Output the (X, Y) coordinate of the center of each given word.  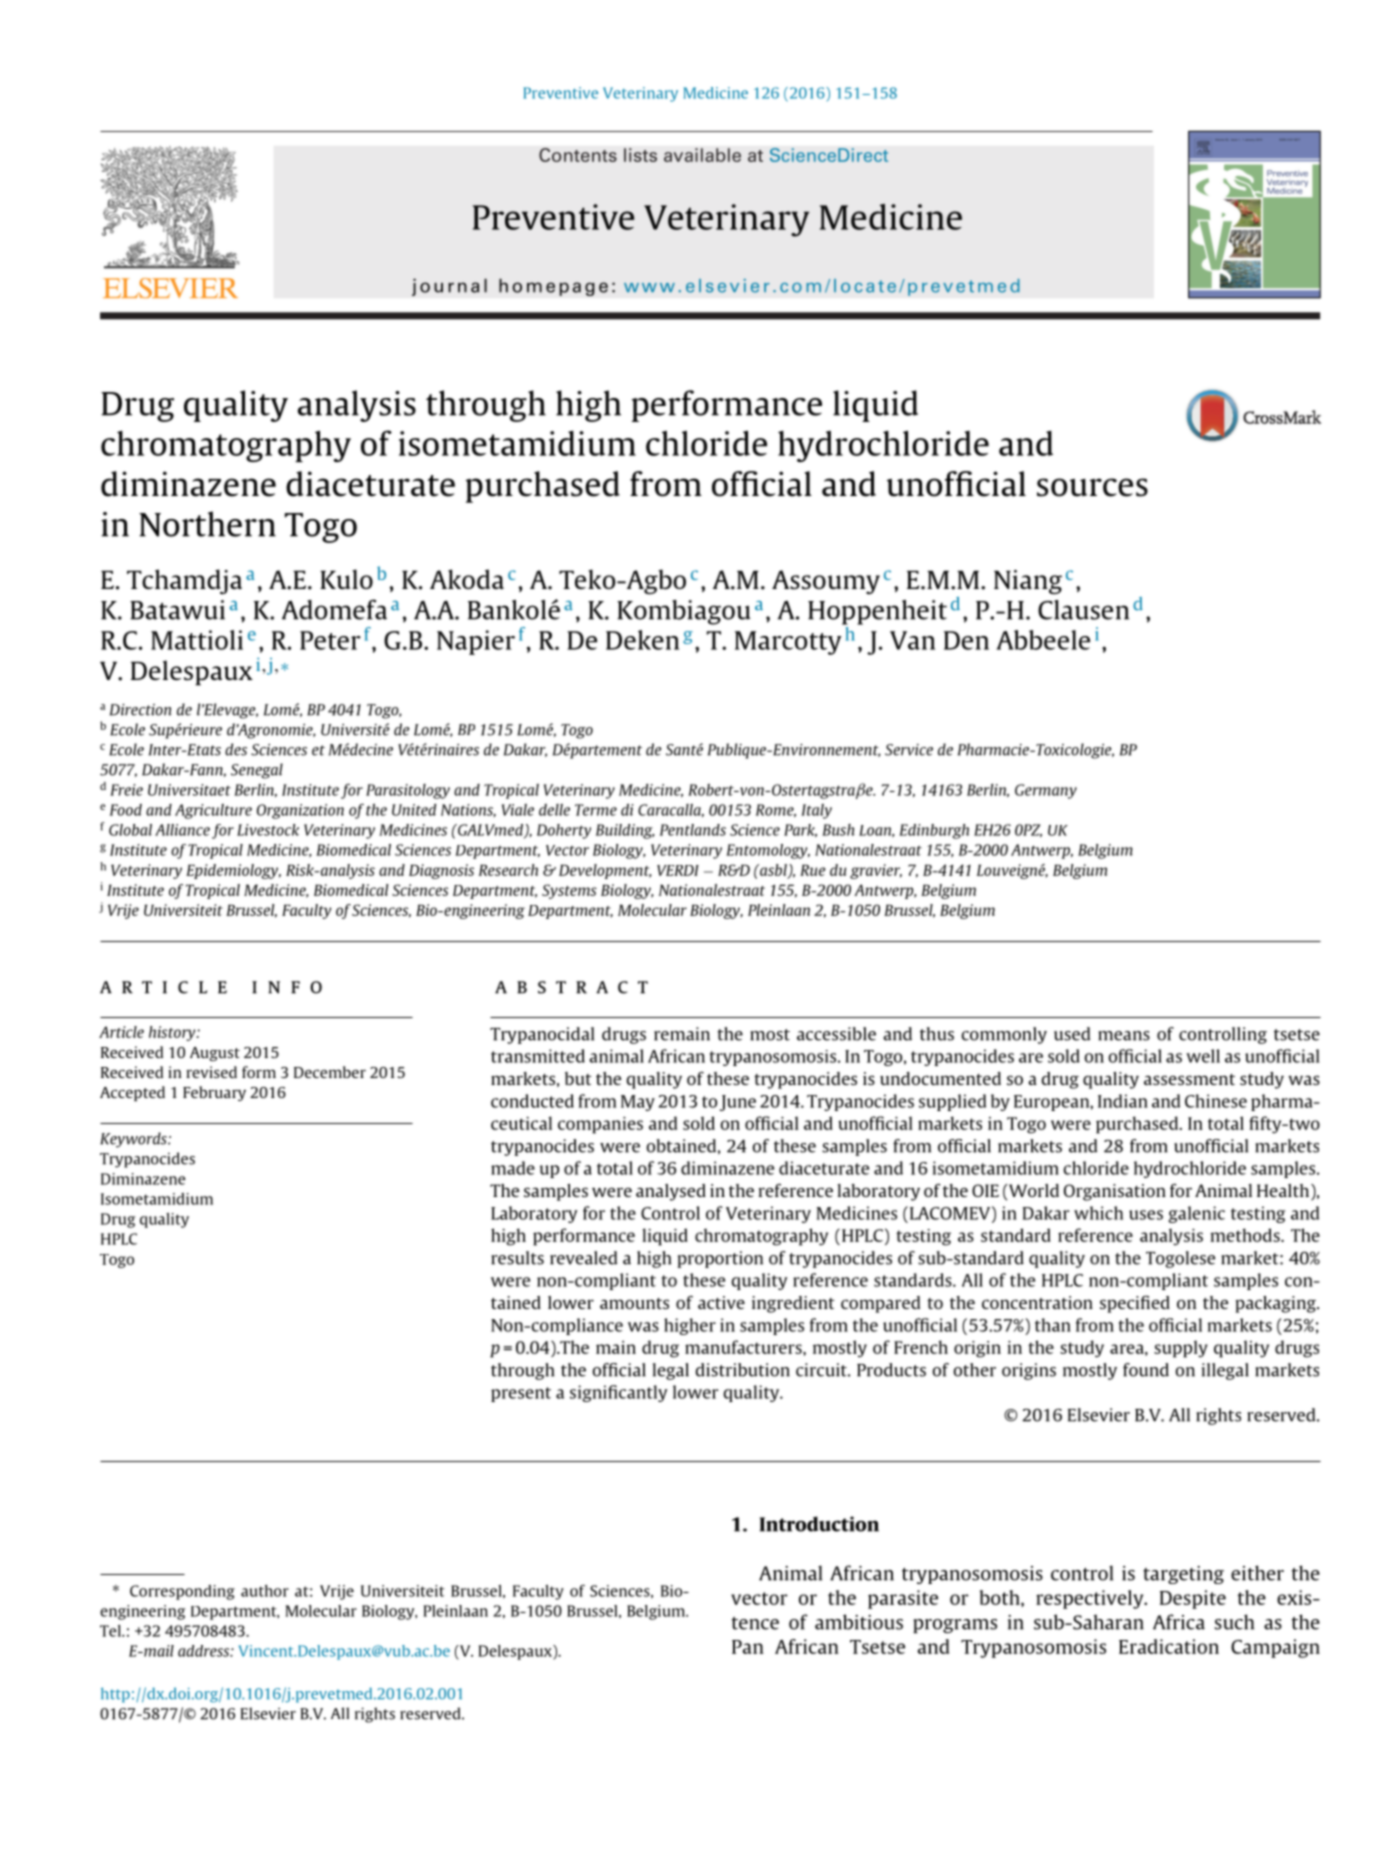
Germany (1046, 791)
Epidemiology (233, 871)
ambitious (859, 1622)
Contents (578, 155)
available (702, 155)
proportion (720, 1259)
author (265, 1591)
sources (1092, 487)
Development (605, 871)
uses (1146, 1215)
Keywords (134, 1140)
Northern (207, 524)
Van (912, 640)
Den (966, 640)
